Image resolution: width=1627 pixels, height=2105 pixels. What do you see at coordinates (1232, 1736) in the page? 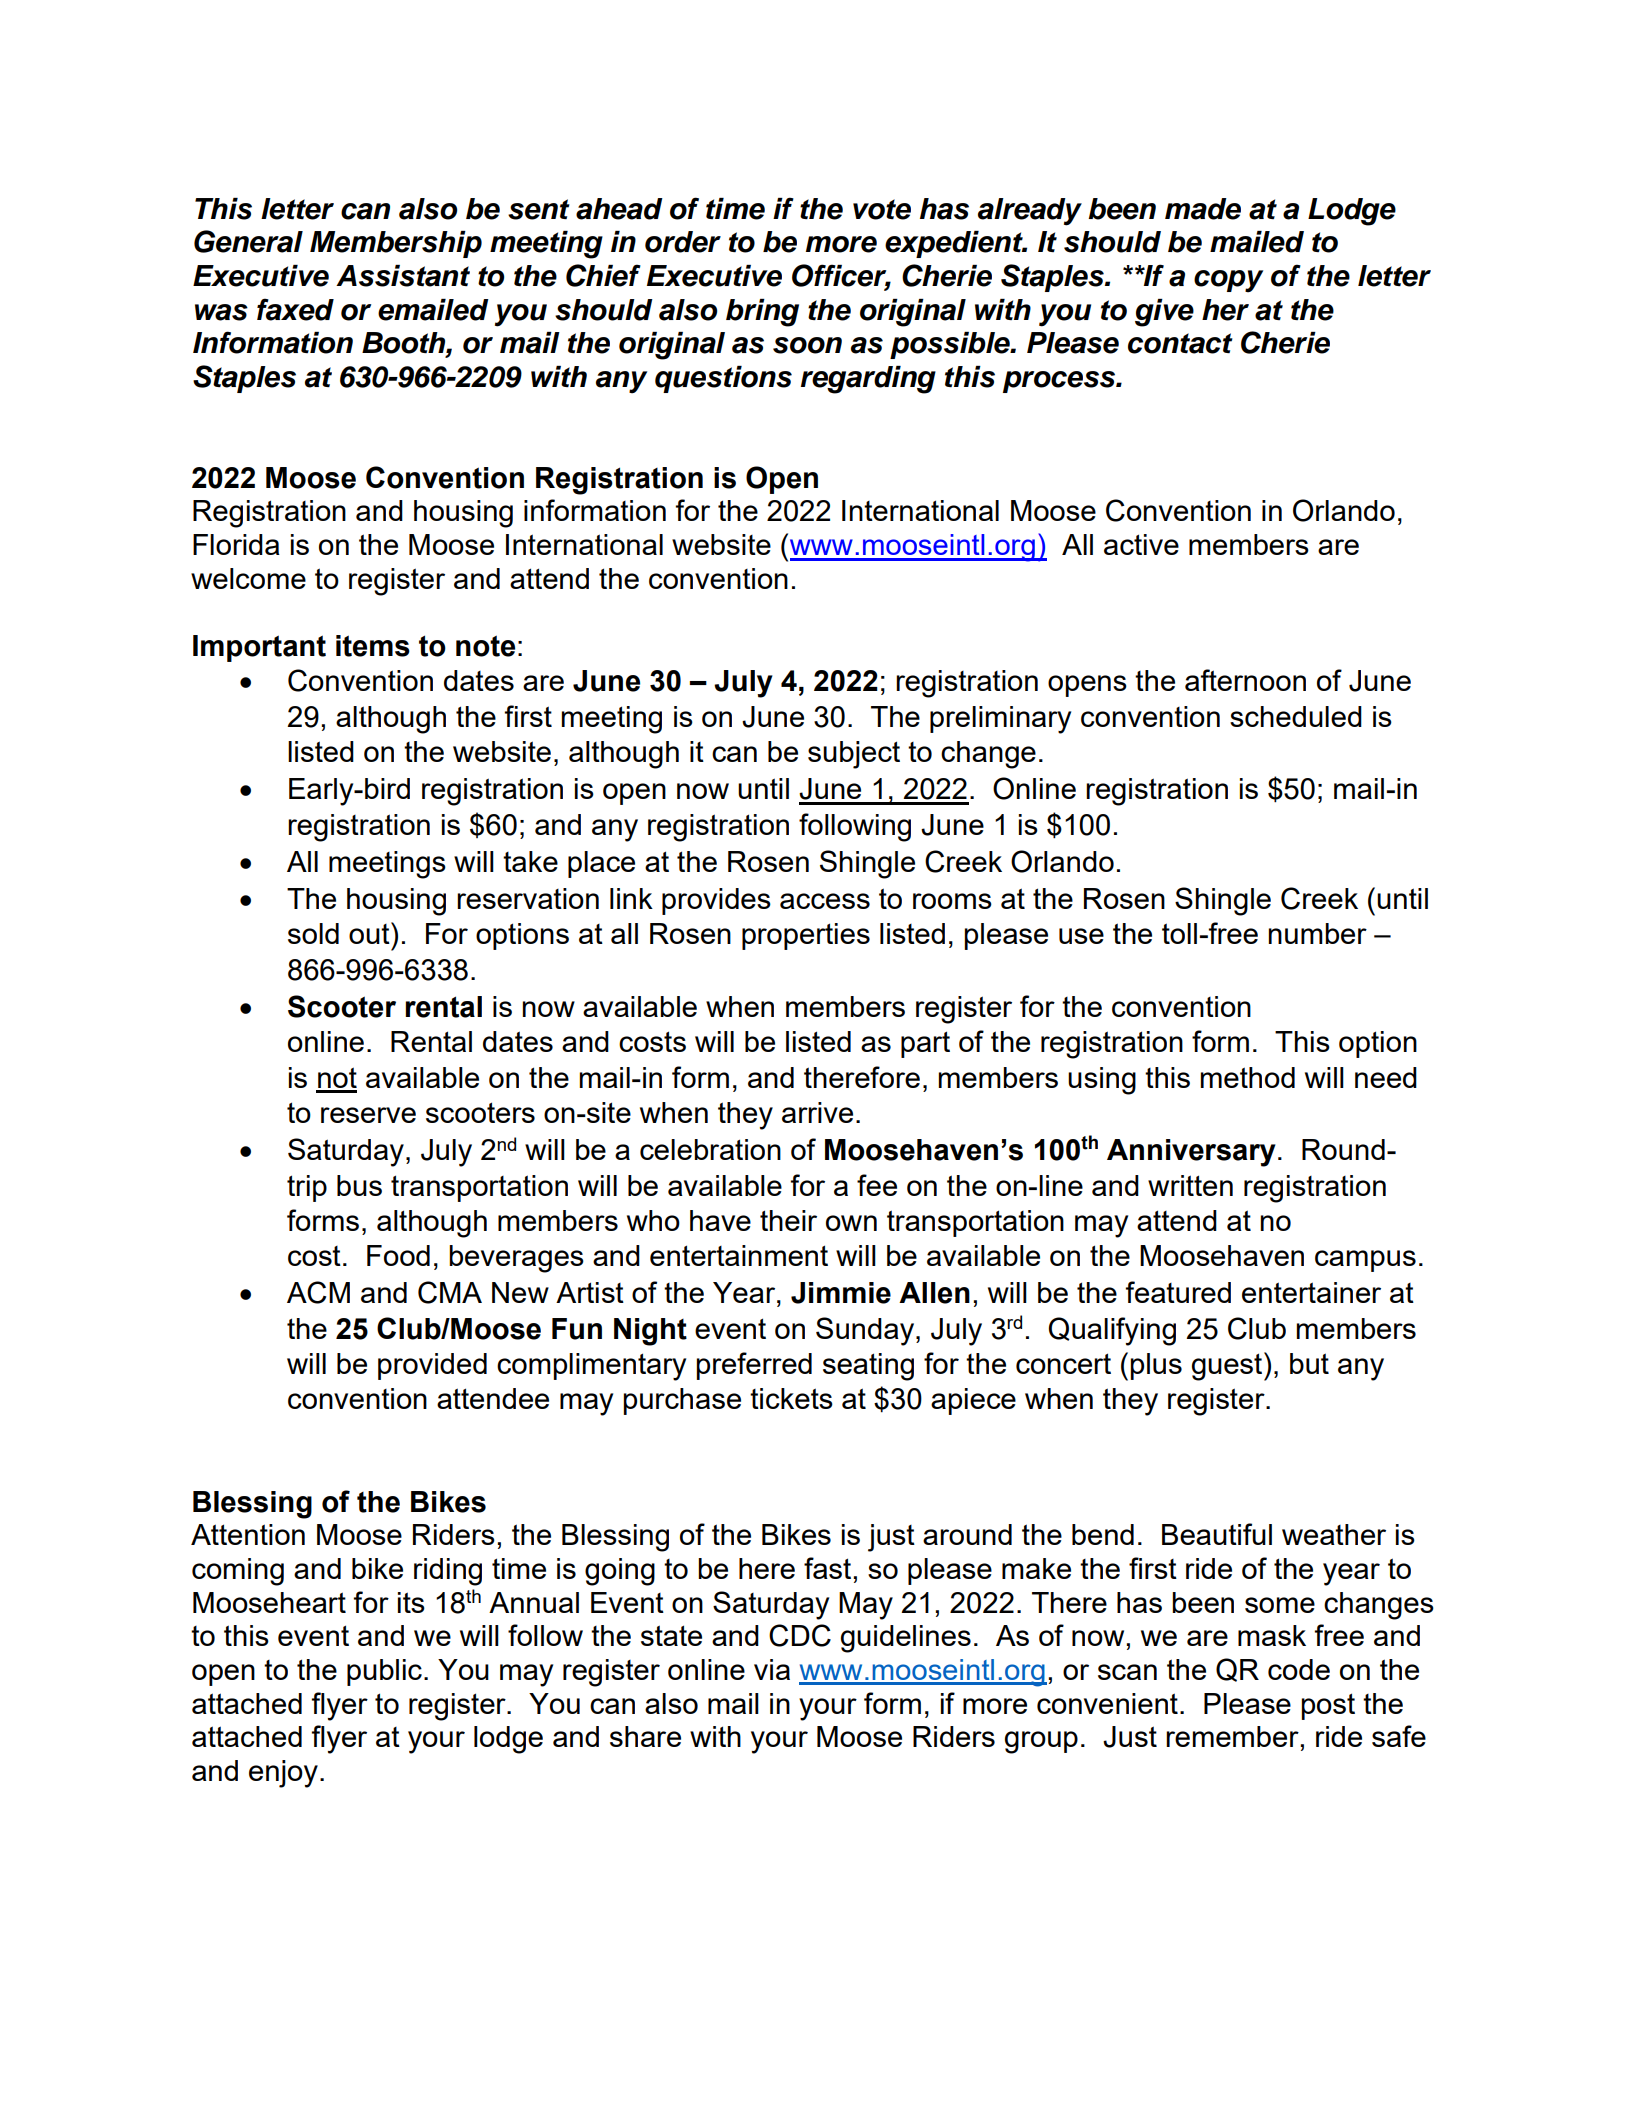
I see `remember` at bounding box center [1232, 1736].
